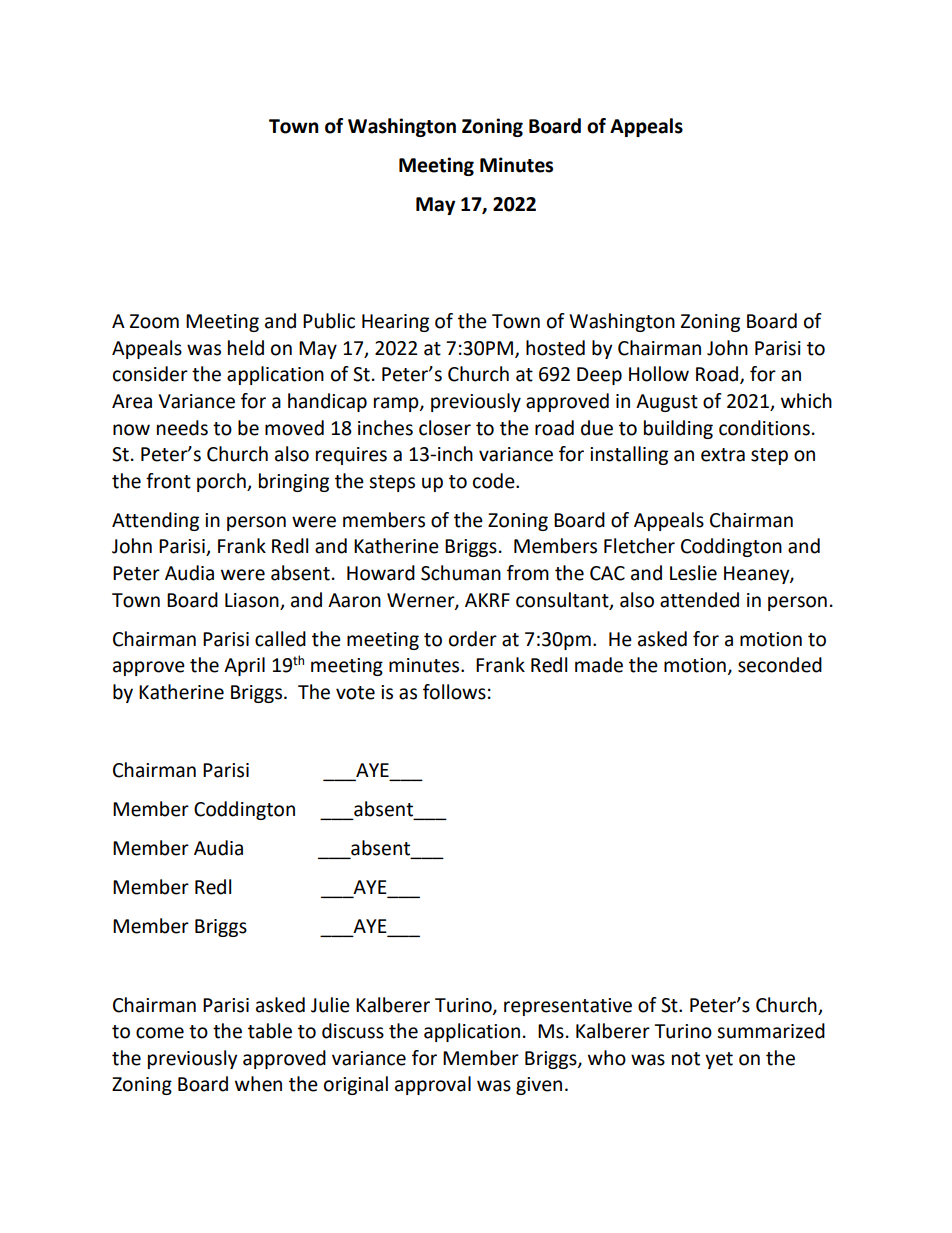  Describe the element at coordinates (433, 1085) in the screenshot. I see `approval` at that location.
